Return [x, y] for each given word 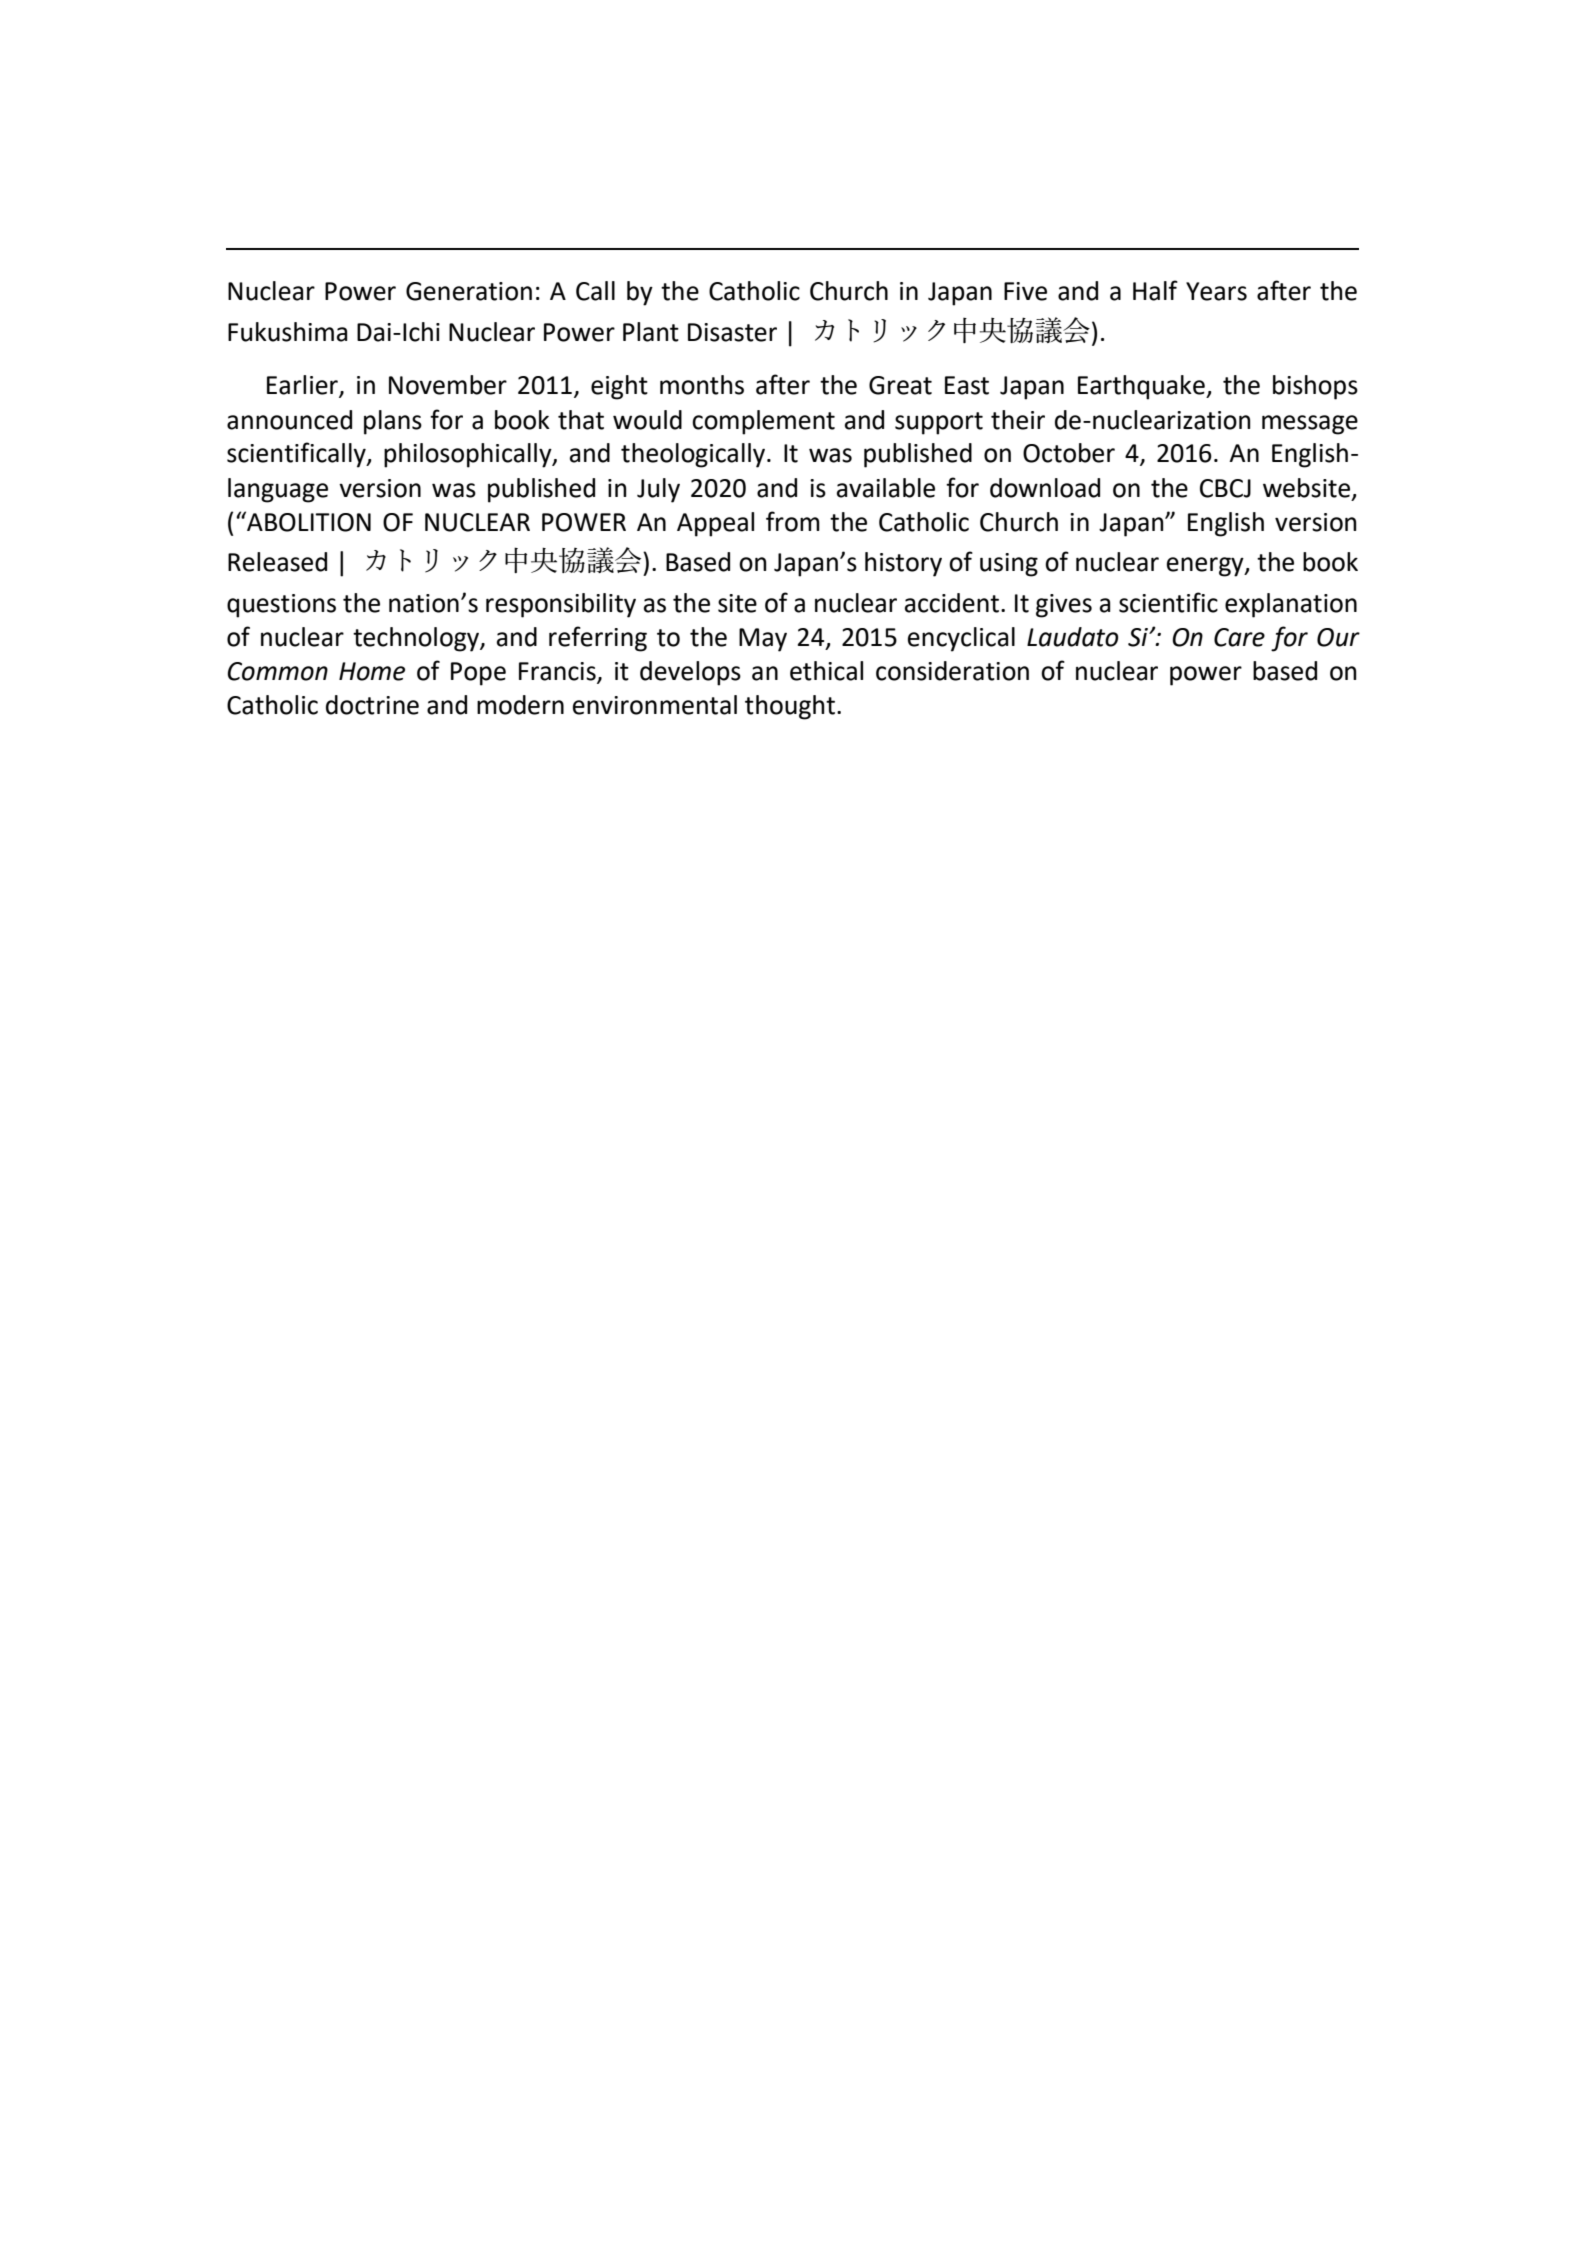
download [1045, 488]
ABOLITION [308, 521]
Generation [469, 291]
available [886, 488]
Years [1216, 291]
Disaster [732, 332]
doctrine [372, 705]
